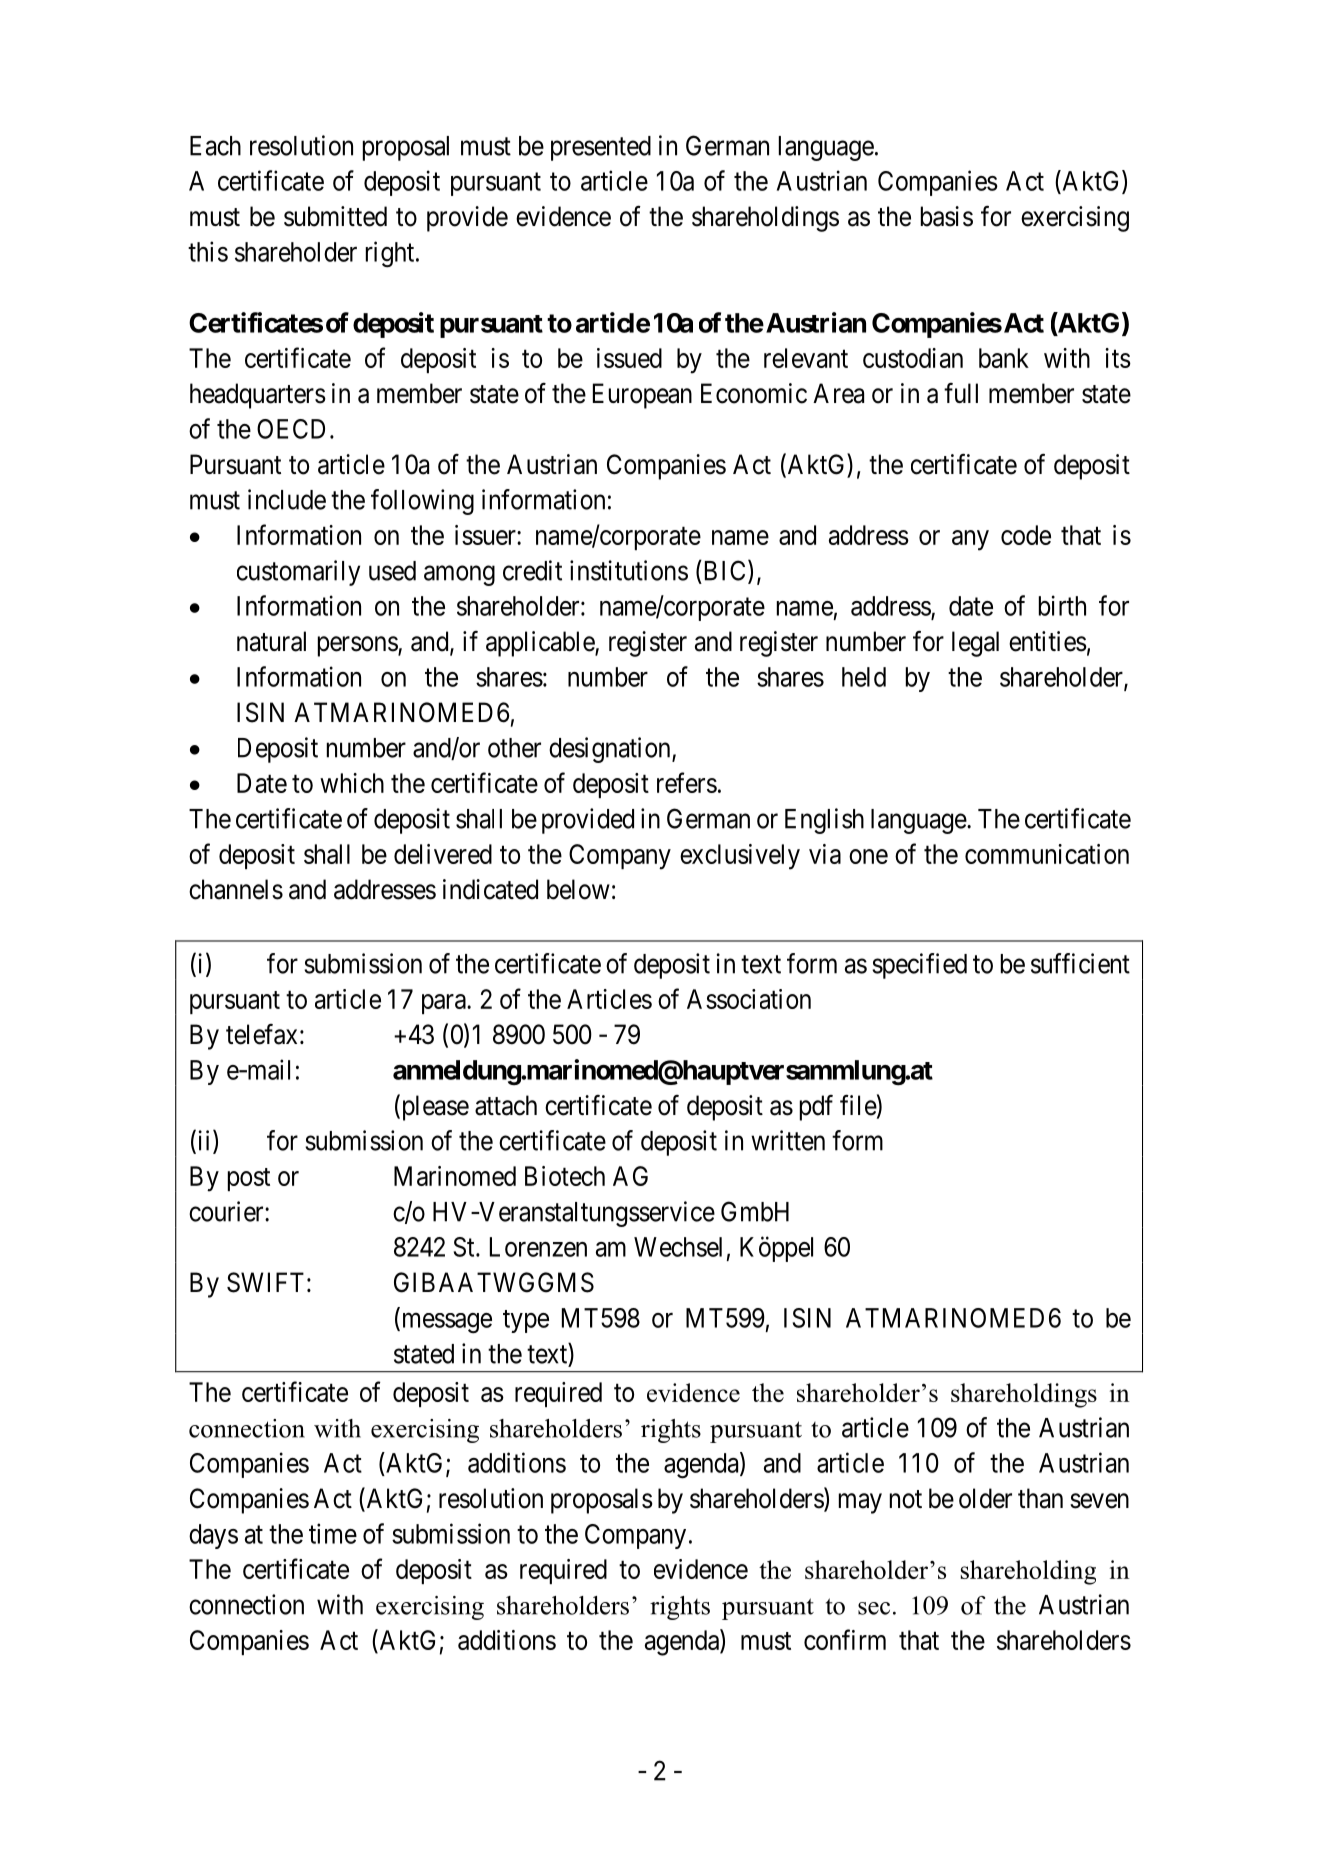 Image resolution: width=1318 pixels, height=1864 pixels. What do you see at coordinates (236, 889) in the screenshot?
I see `channels` at bounding box center [236, 889].
